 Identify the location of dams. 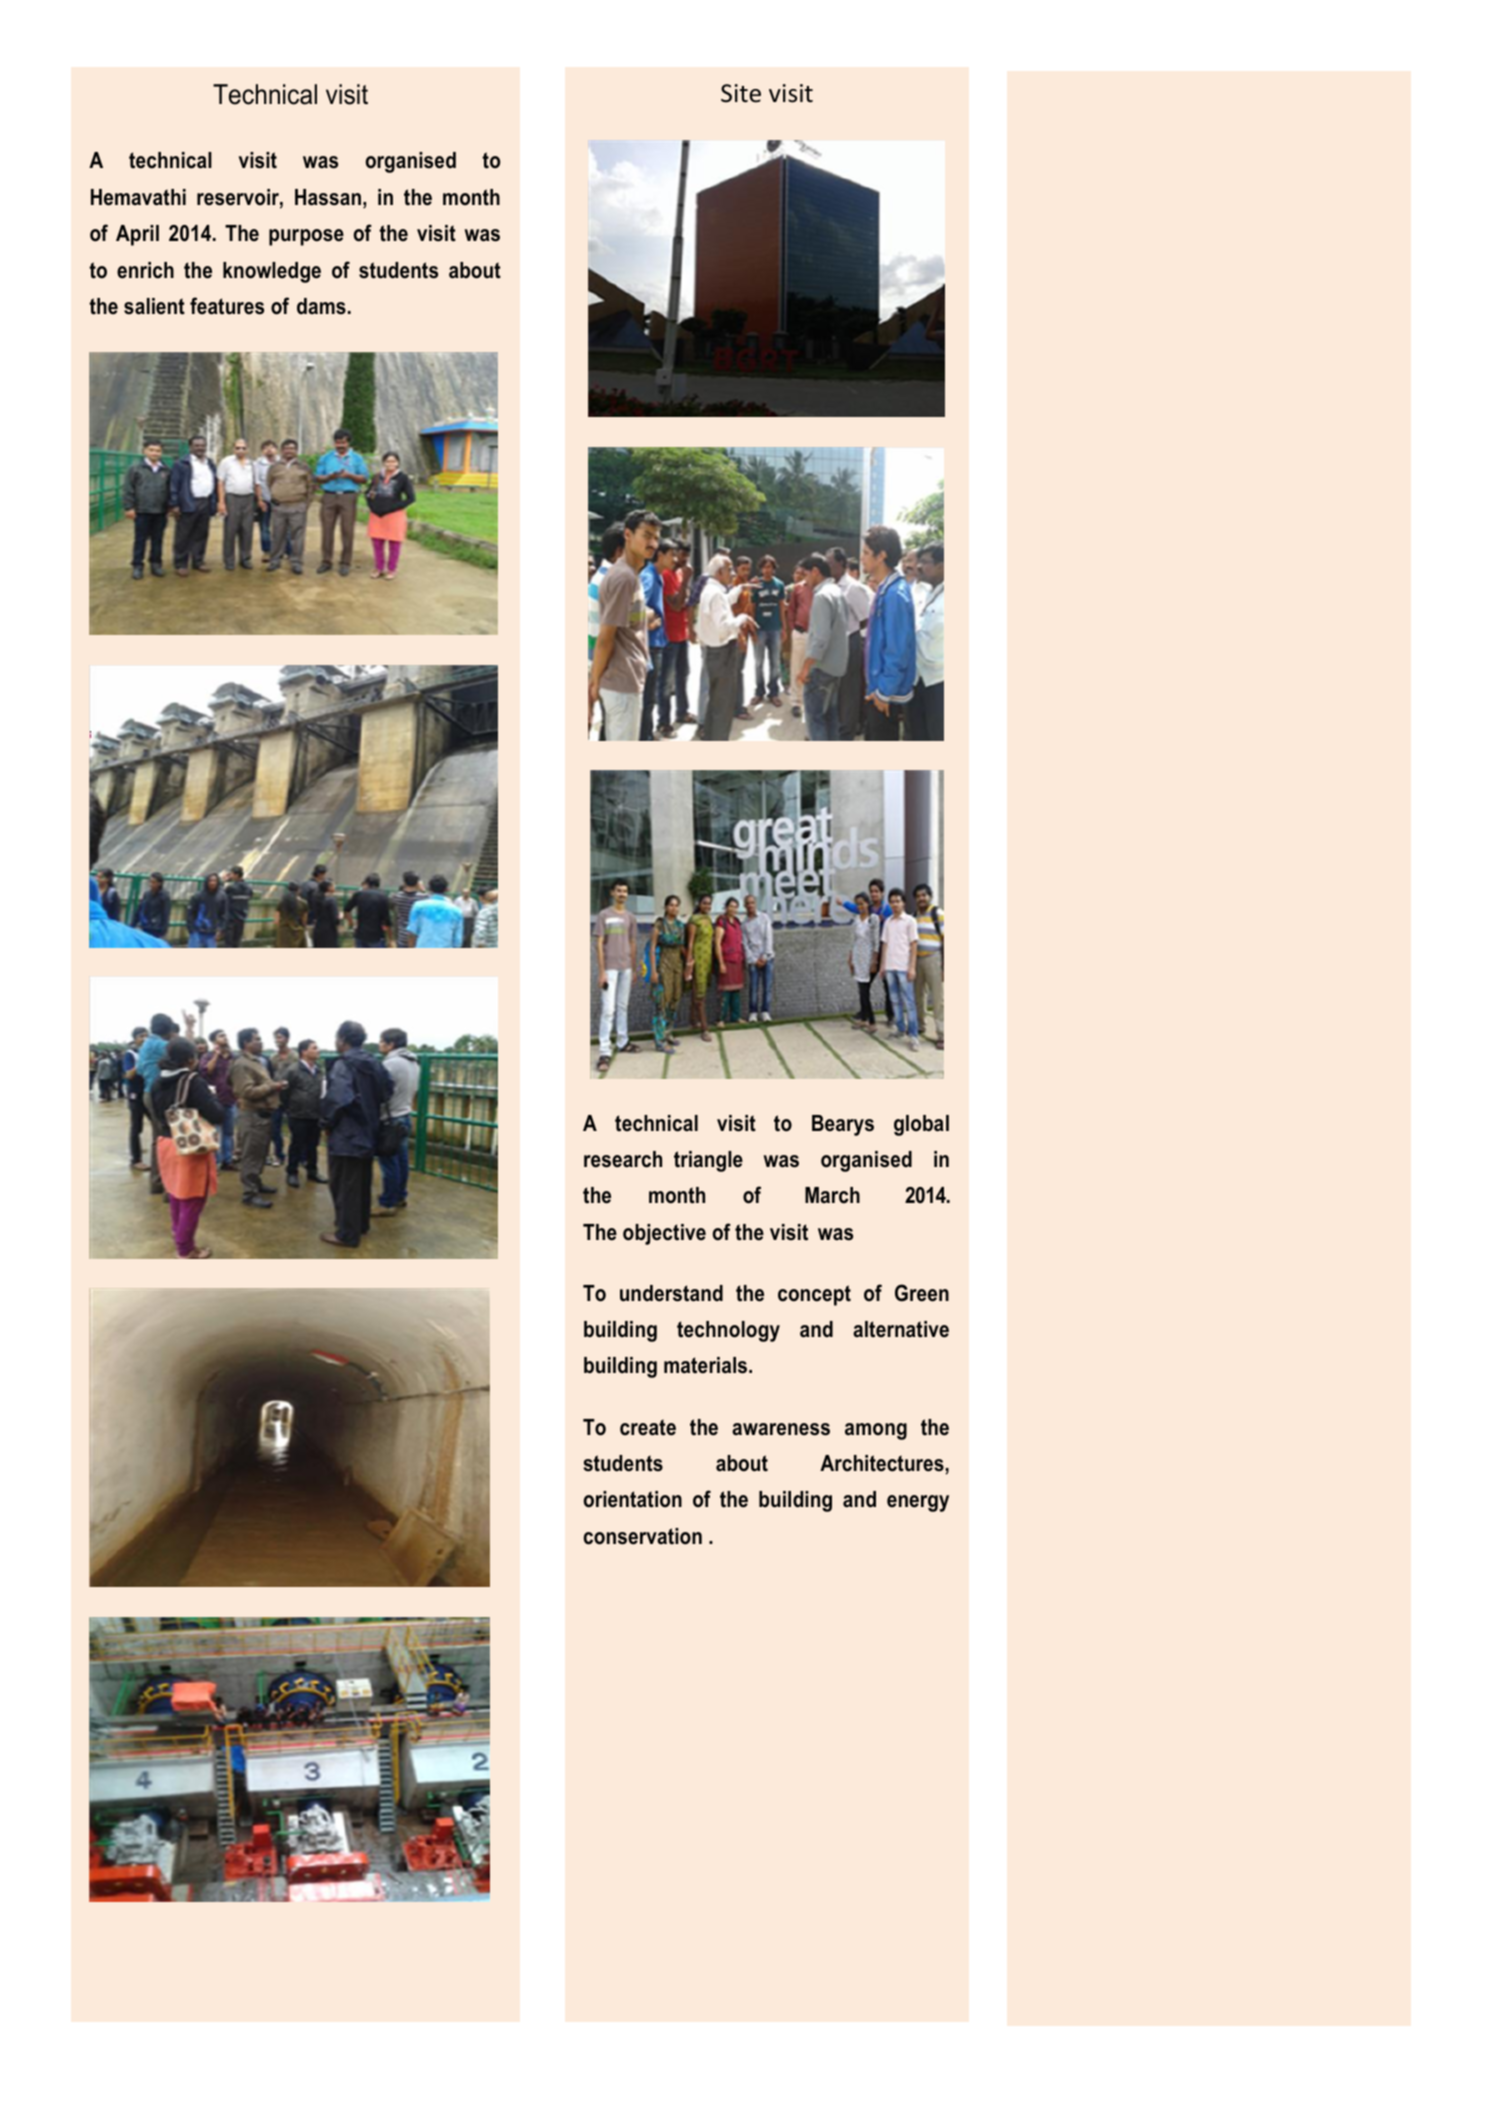
(321, 306).
